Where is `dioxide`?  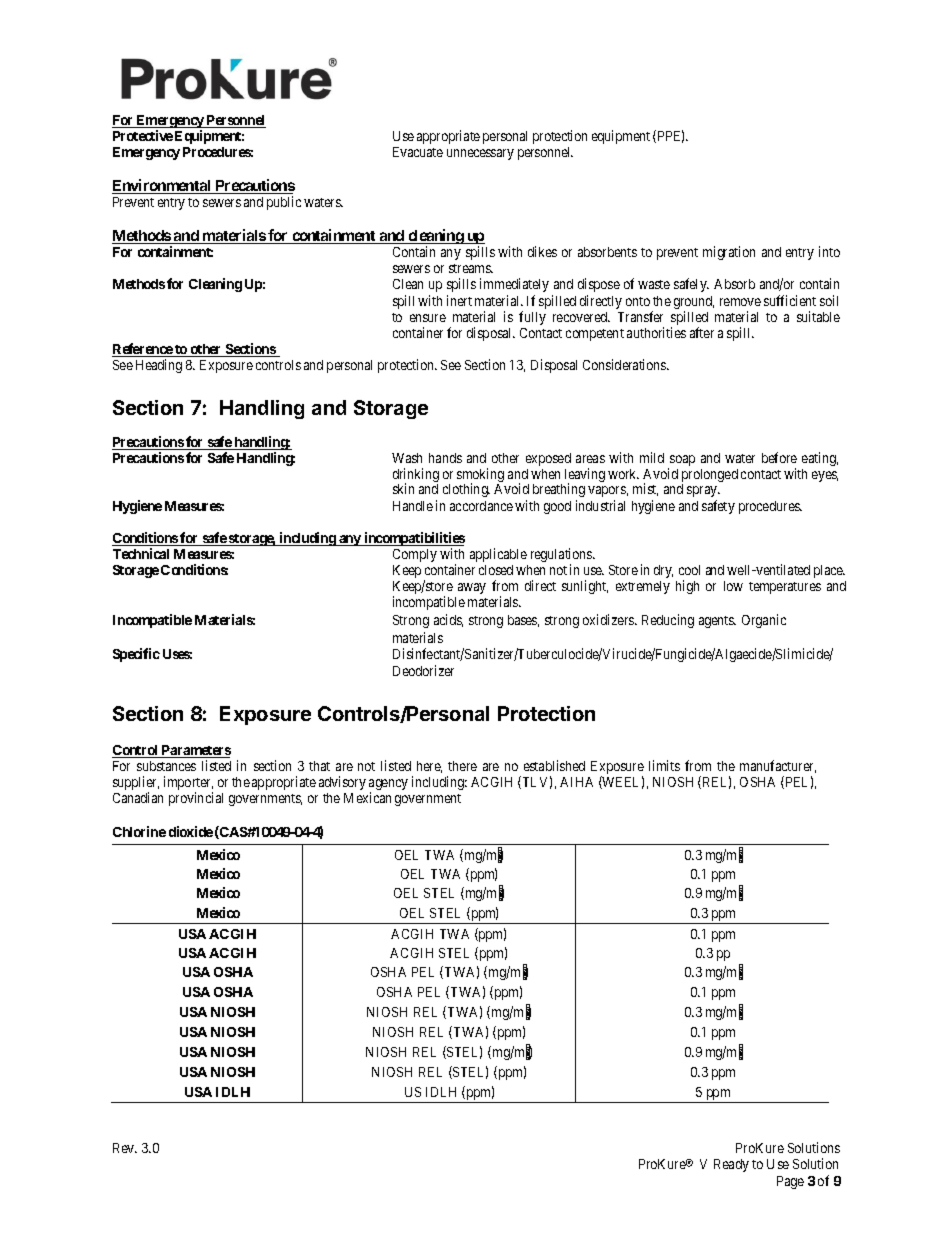
dioxide is located at coordinates (191, 831).
